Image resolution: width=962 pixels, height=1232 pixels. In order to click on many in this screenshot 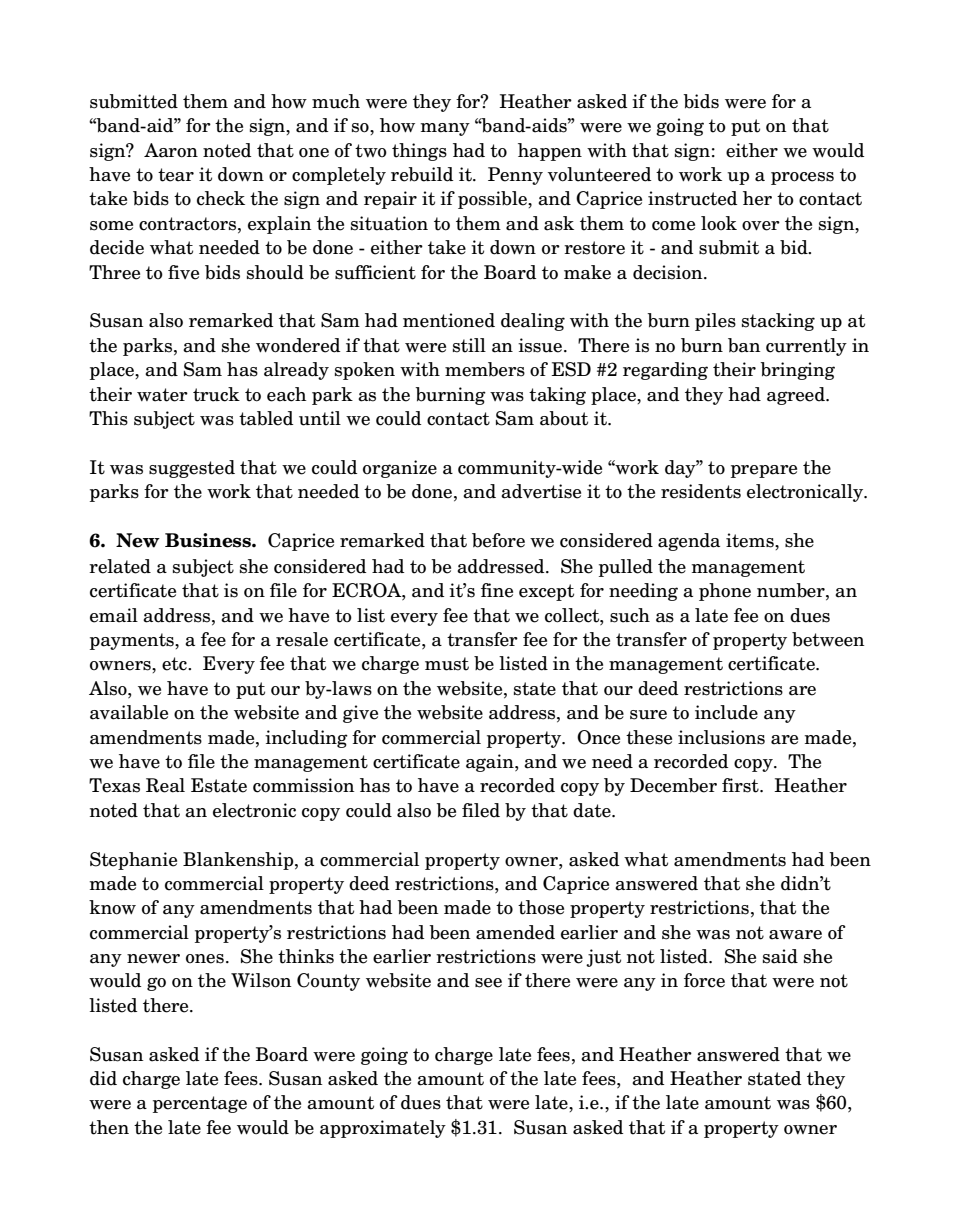, I will do `click(445, 129)`.
